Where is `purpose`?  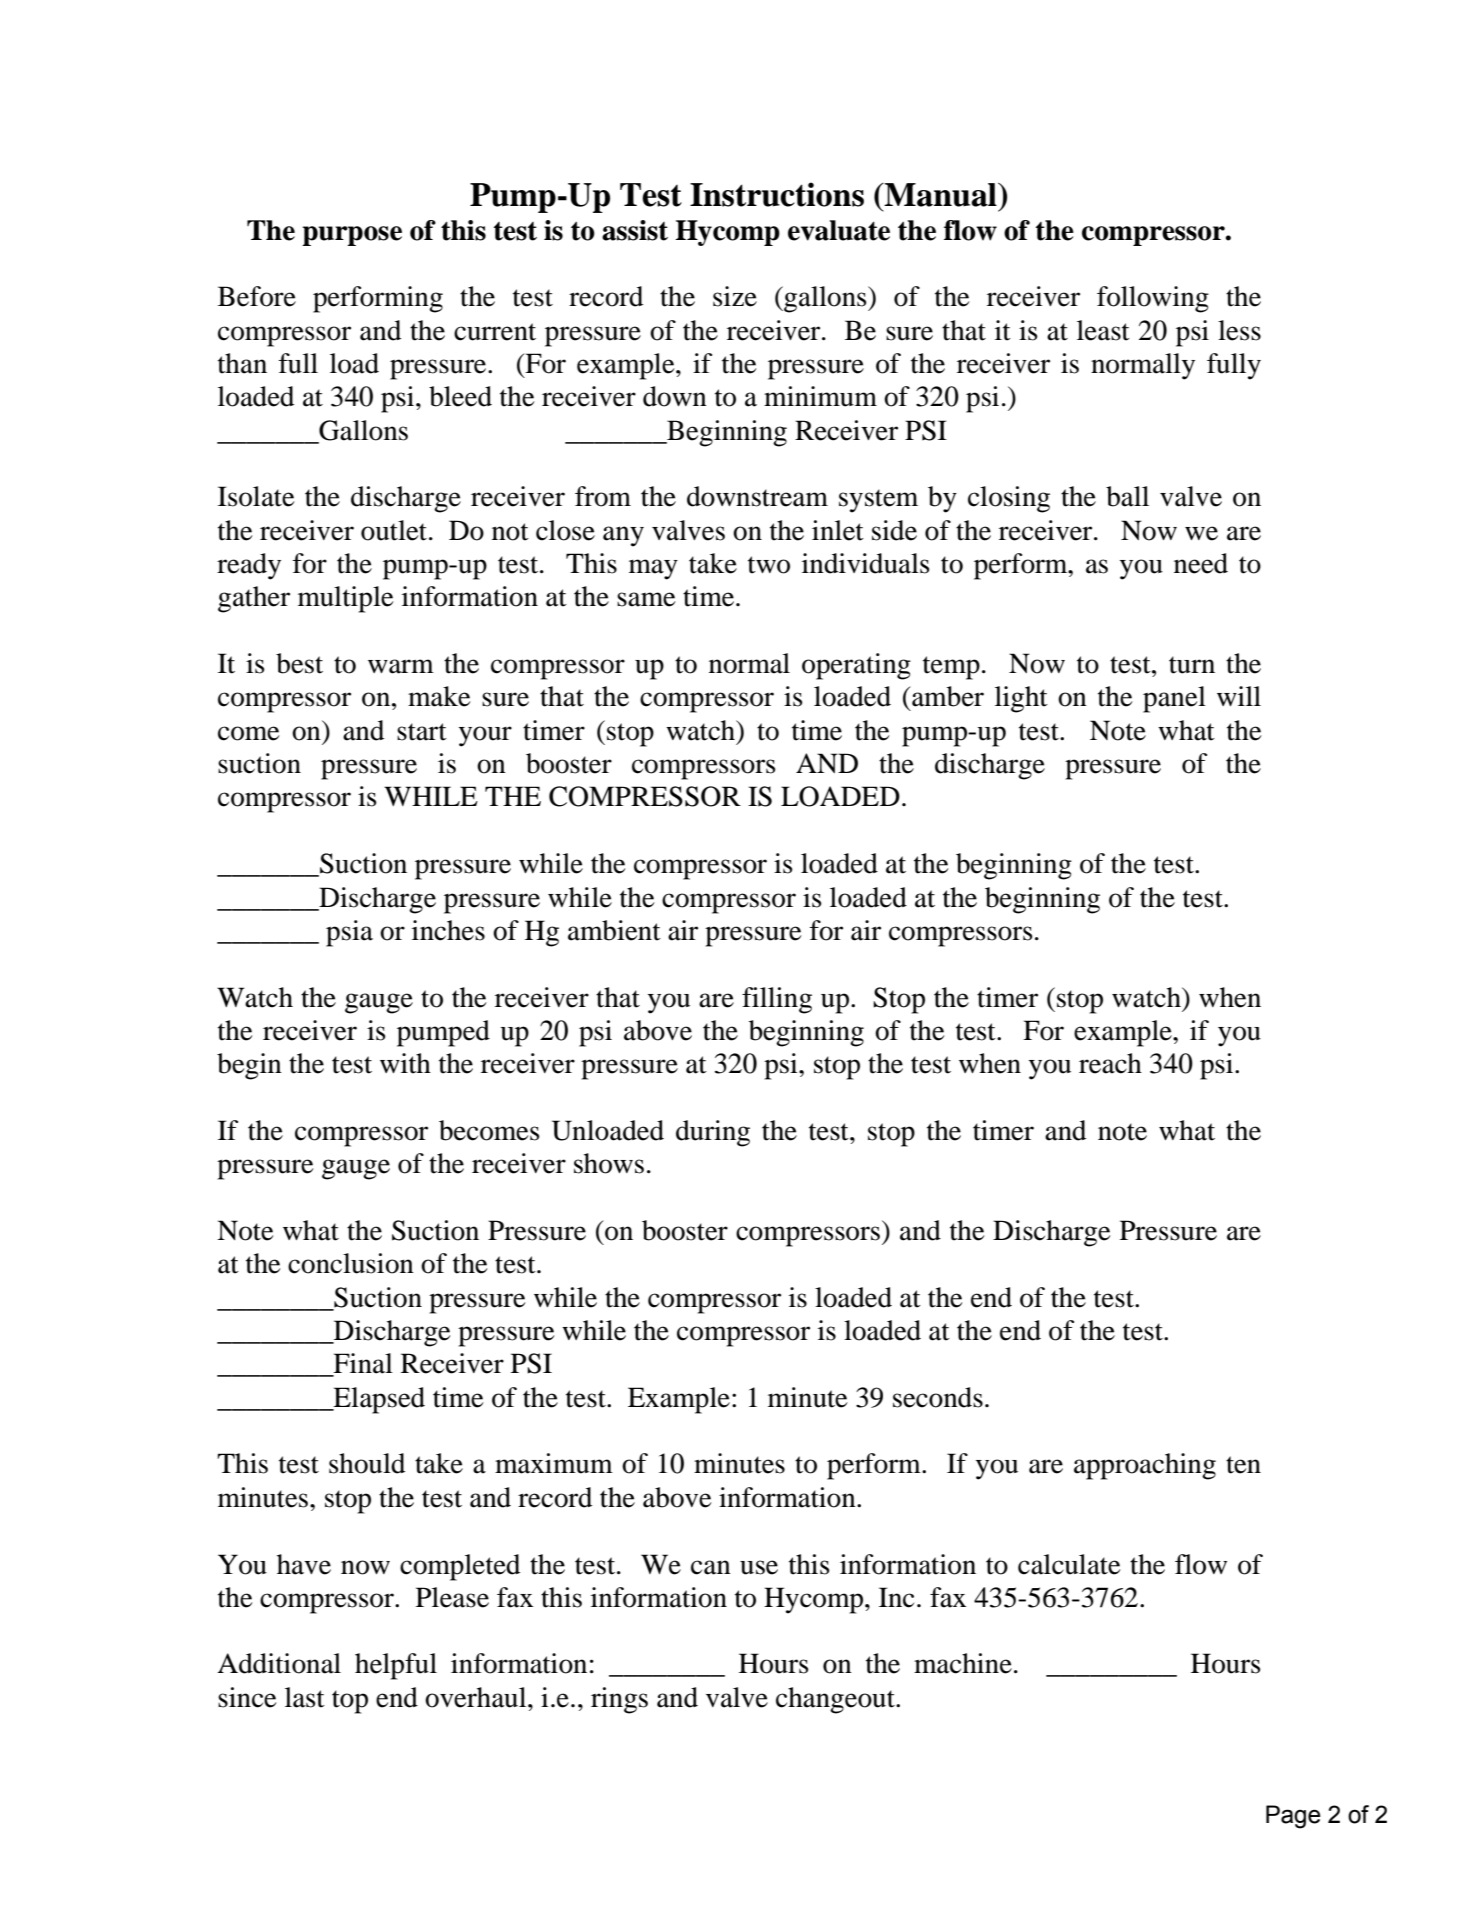 purpose is located at coordinates (352, 236).
